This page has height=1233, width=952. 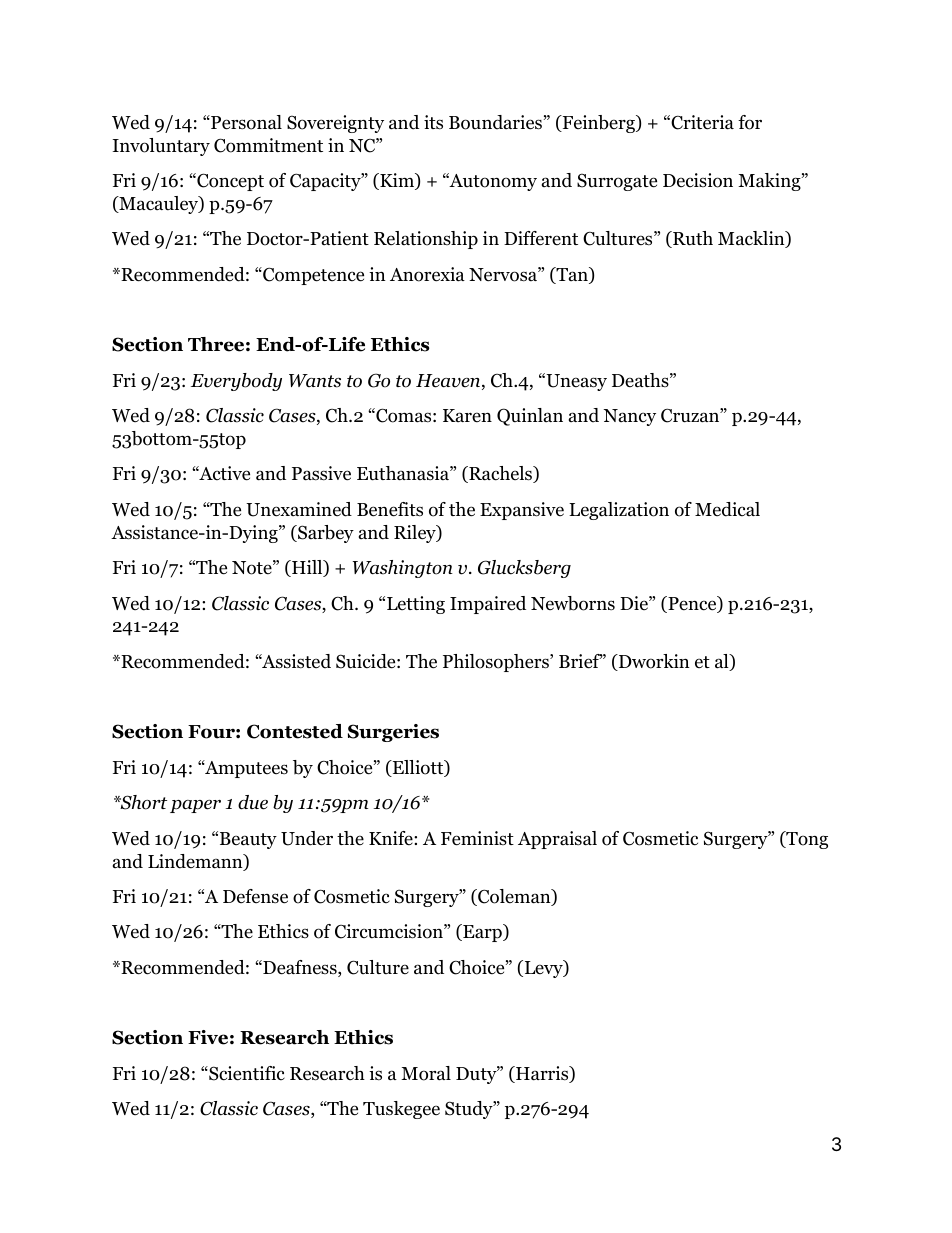 I want to click on Feminist, so click(x=477, y=838).
